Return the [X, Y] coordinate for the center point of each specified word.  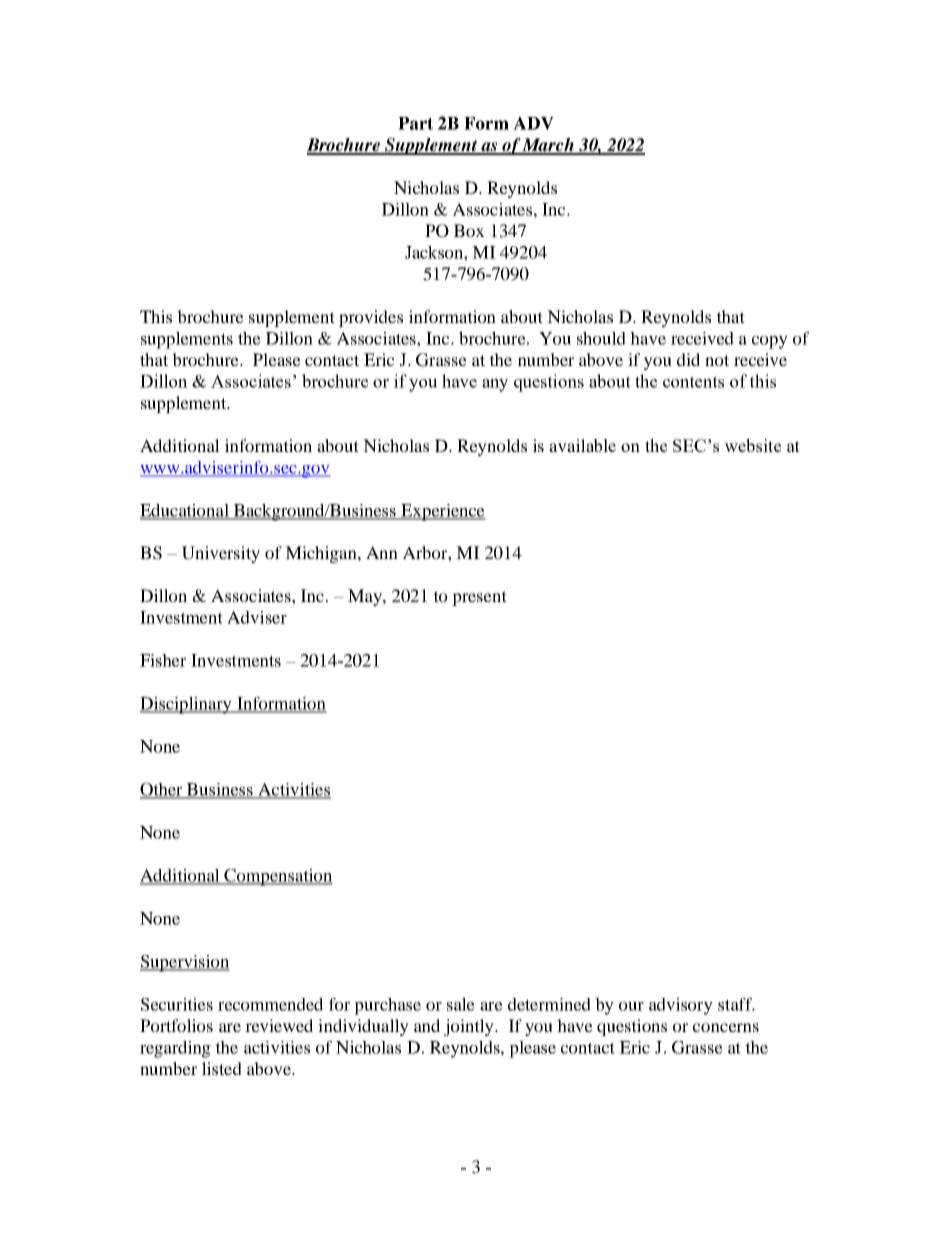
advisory [681, 1006]
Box [469, 230]
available [582, 445]
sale [461, 1004]
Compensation [278, 877]
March [548, 146]
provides [371, 318]
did [688, 359]
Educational [185, 511]
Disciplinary [187, 705]
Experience [442, 512]
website [752, 445]
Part [415, 123]
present [479, 598]
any [495, 385]
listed [222, 1068]
